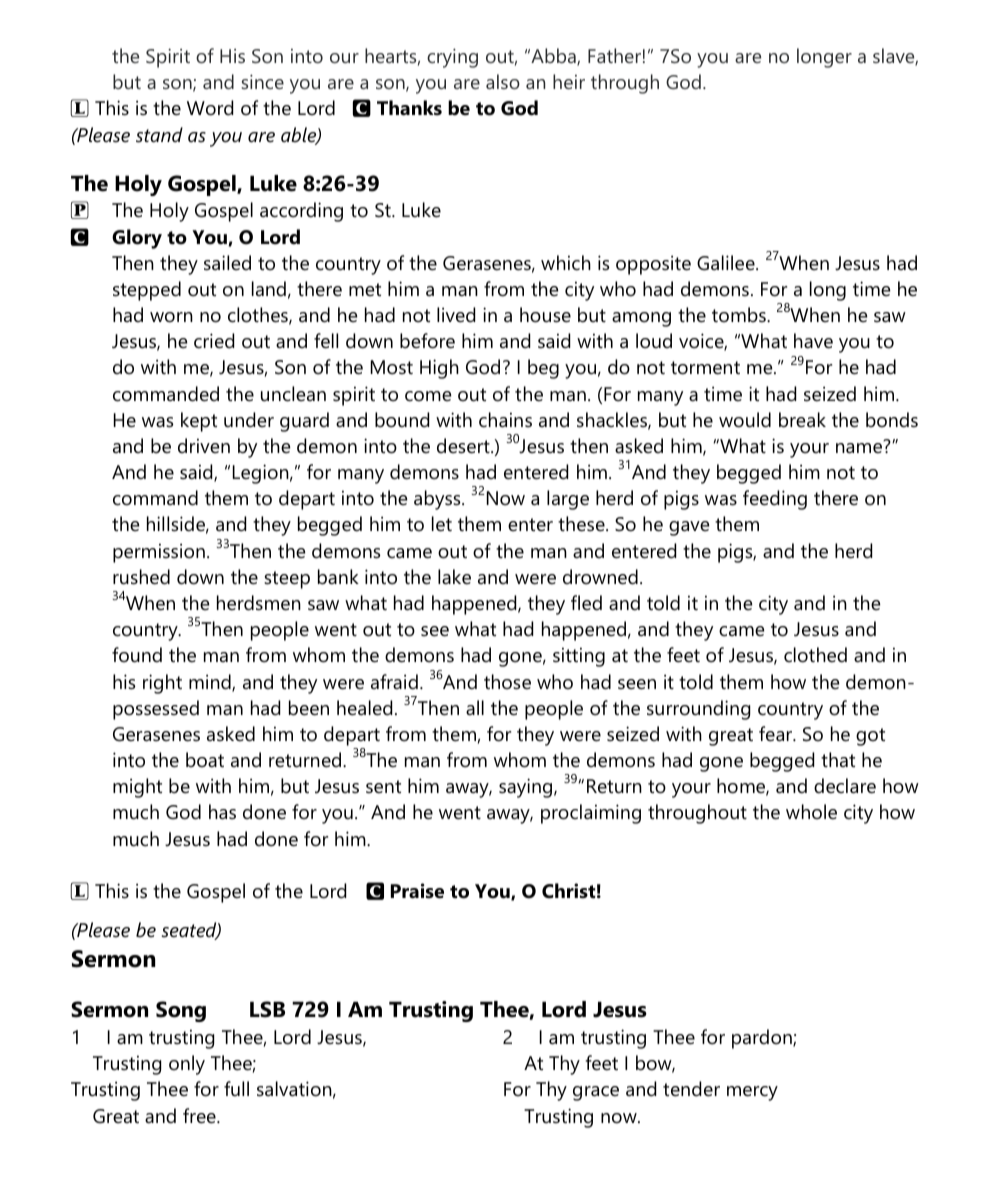 Image resolution: width=991 pixels, height=1204 pixels. I want to click on heir, so click(569, 81).
